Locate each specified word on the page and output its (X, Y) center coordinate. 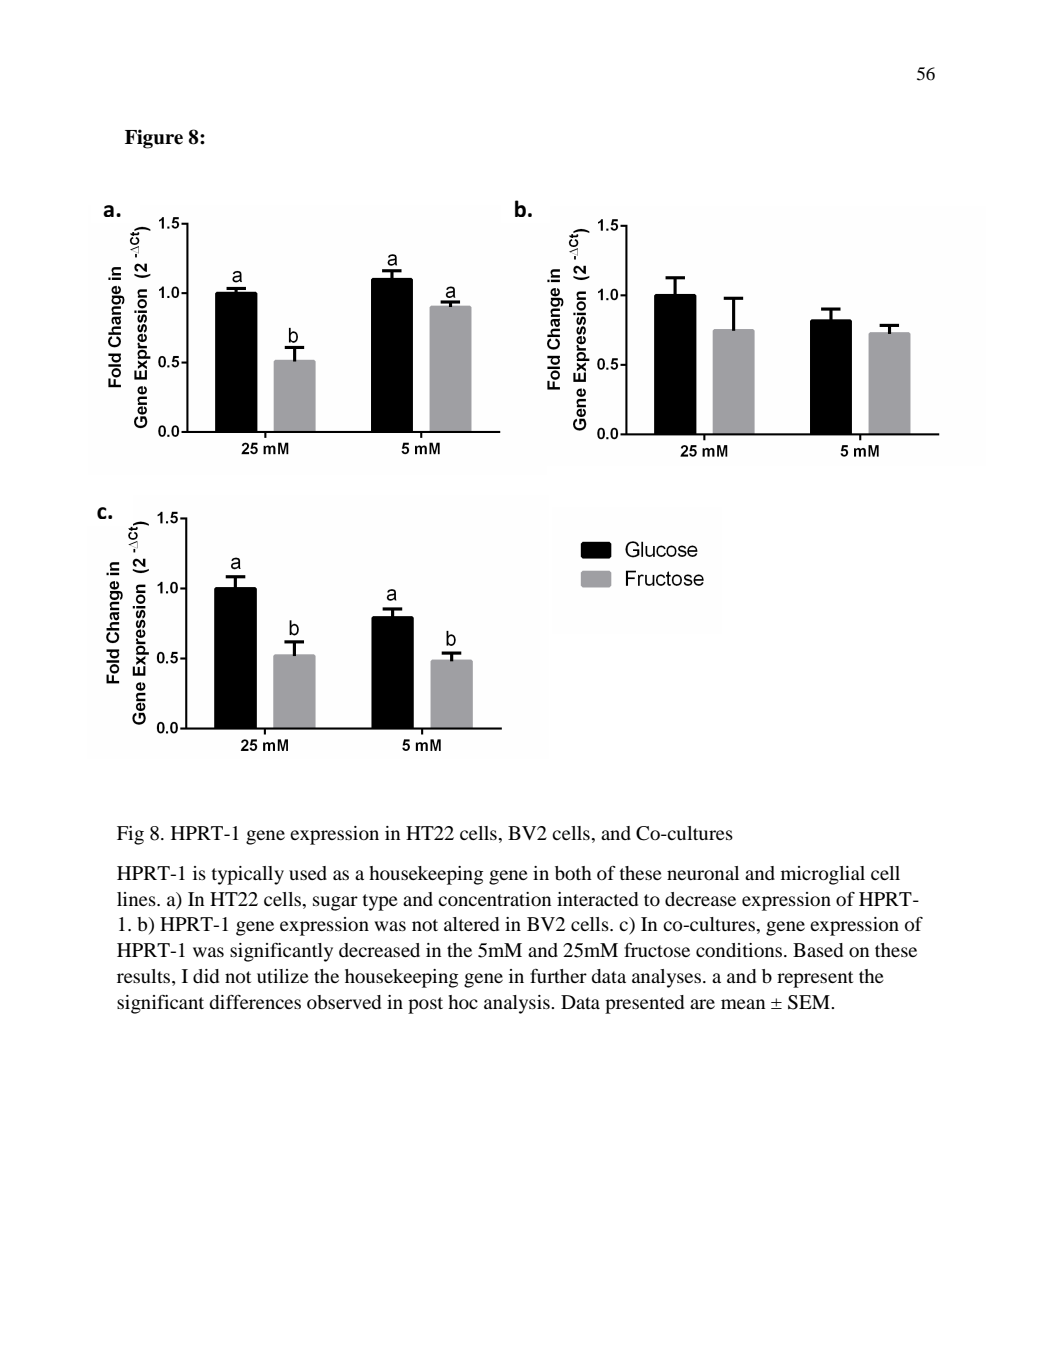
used (308, 873)
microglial (823, 875)
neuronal (703, 873)
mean (743, 1004)
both (573, 873)
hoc (463, 1002)
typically (248, 875)
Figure (154, 139)
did (206, 976)
